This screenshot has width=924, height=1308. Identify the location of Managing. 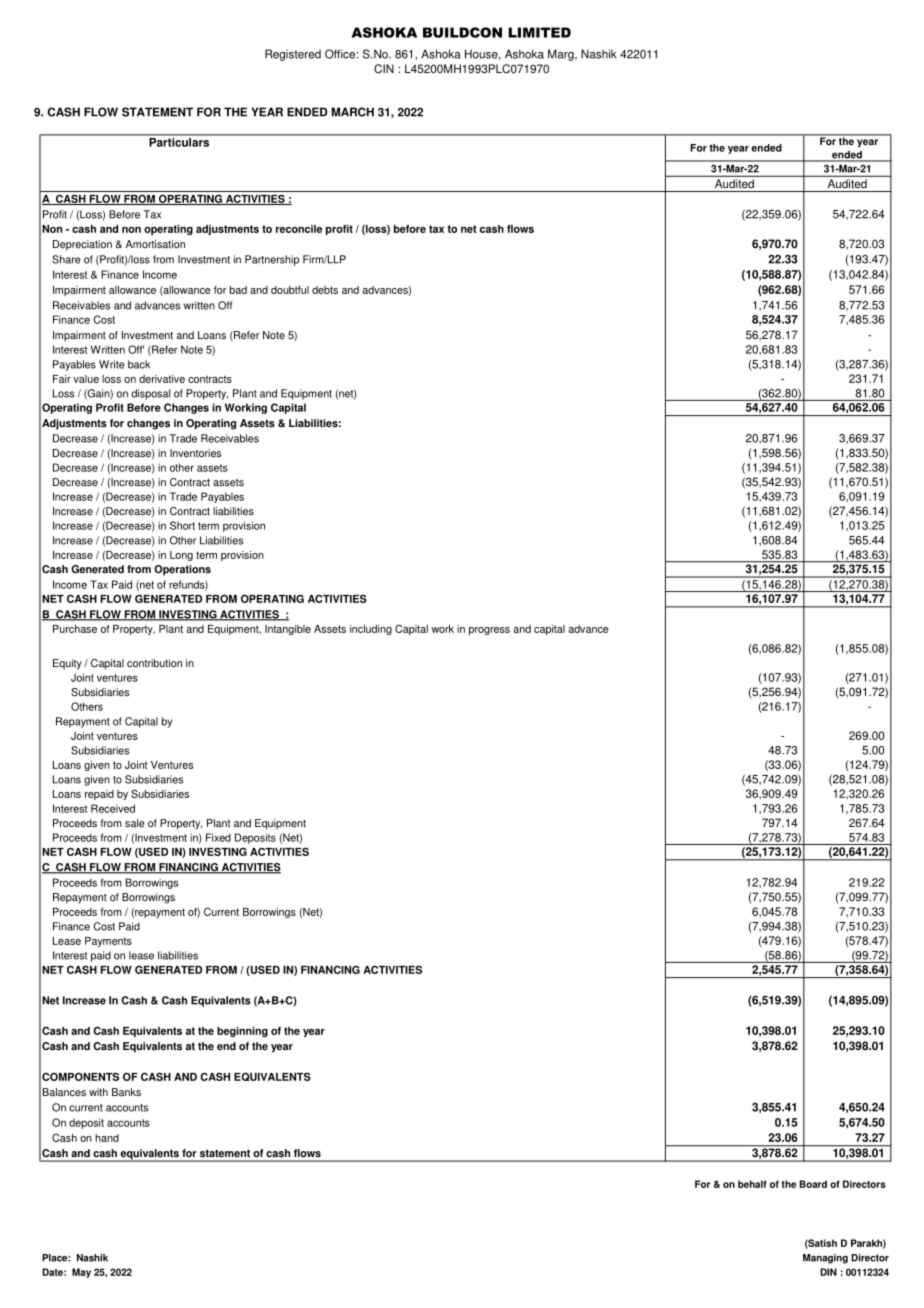
(825, 1259).
